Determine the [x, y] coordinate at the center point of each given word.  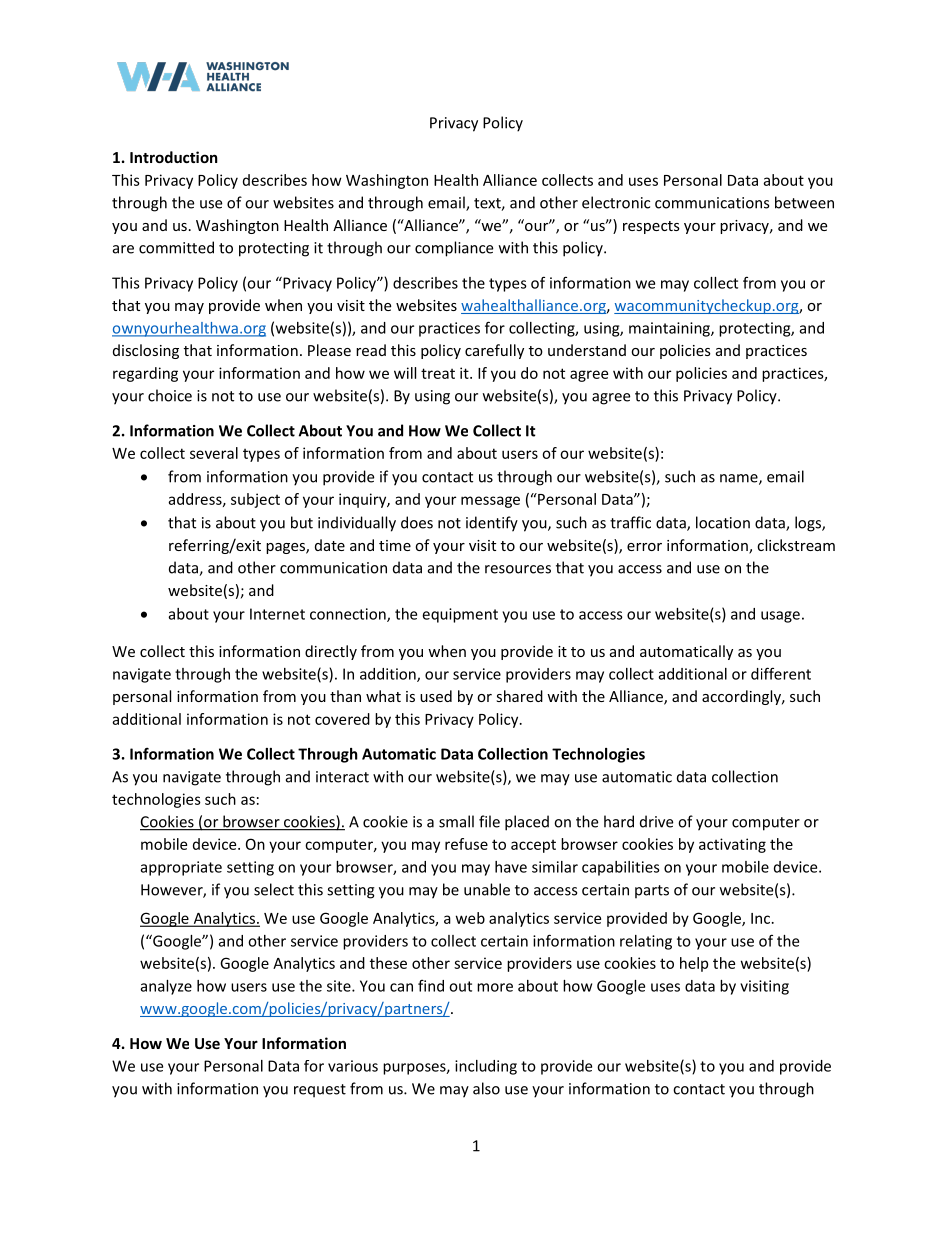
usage [780, 617]
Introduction [174, 157]
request [320, 1091]
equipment [460, 615]
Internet [277, 614]
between [804, 202]
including [486, 1067]
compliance [454, 249]
